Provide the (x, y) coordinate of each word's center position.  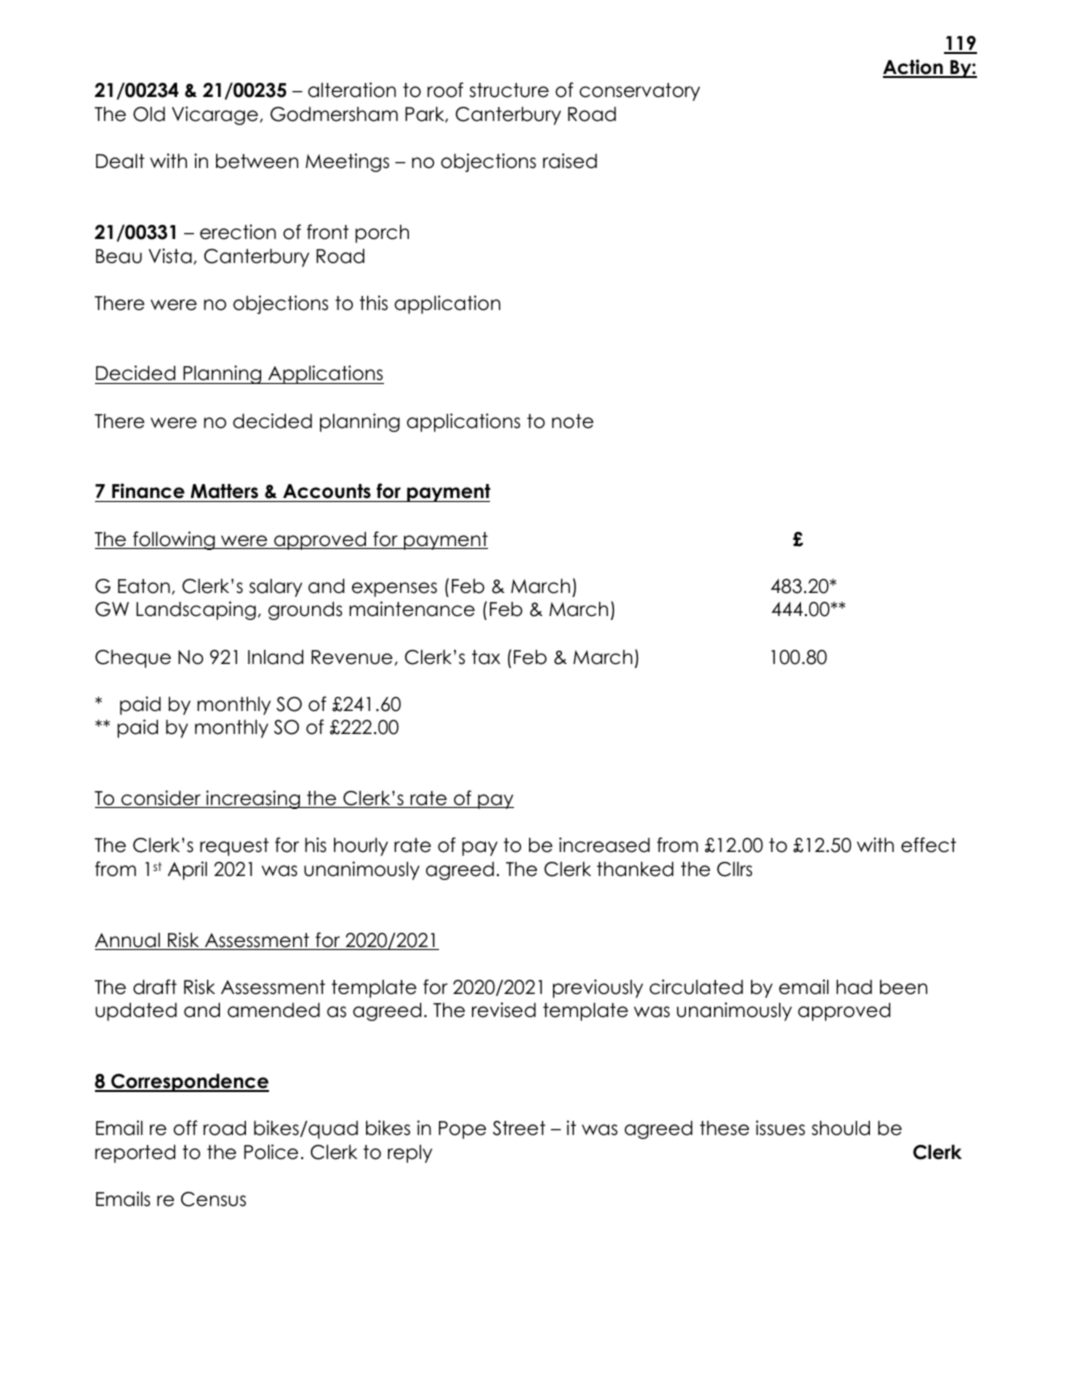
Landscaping (196, 610)
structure (509, 90)
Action (914, 68)
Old (149, 114)
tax (486, 657)
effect (928, 845)
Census (213, 1199)
